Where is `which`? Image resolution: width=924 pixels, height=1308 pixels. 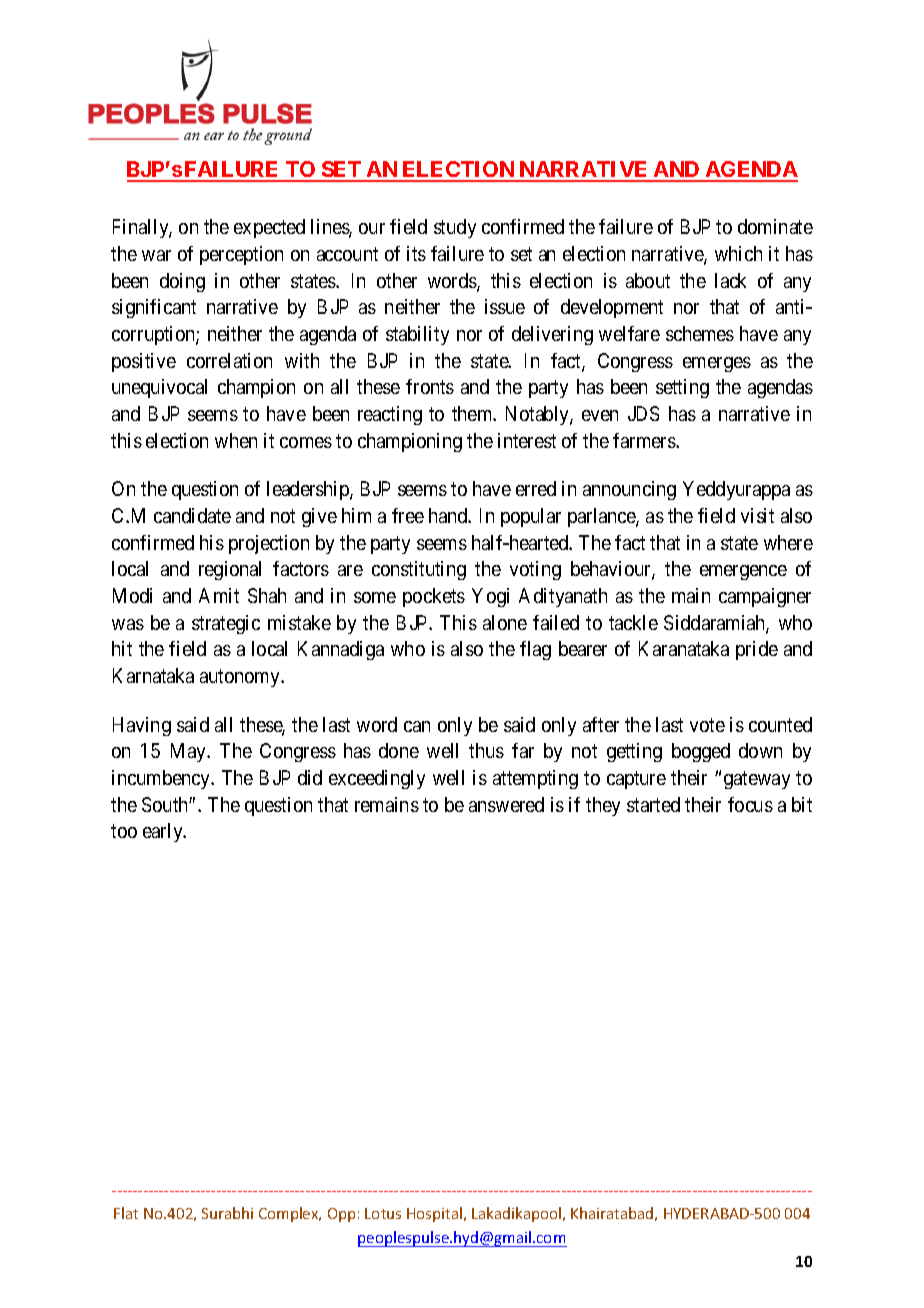 which is located at coordinates (738, 253).
